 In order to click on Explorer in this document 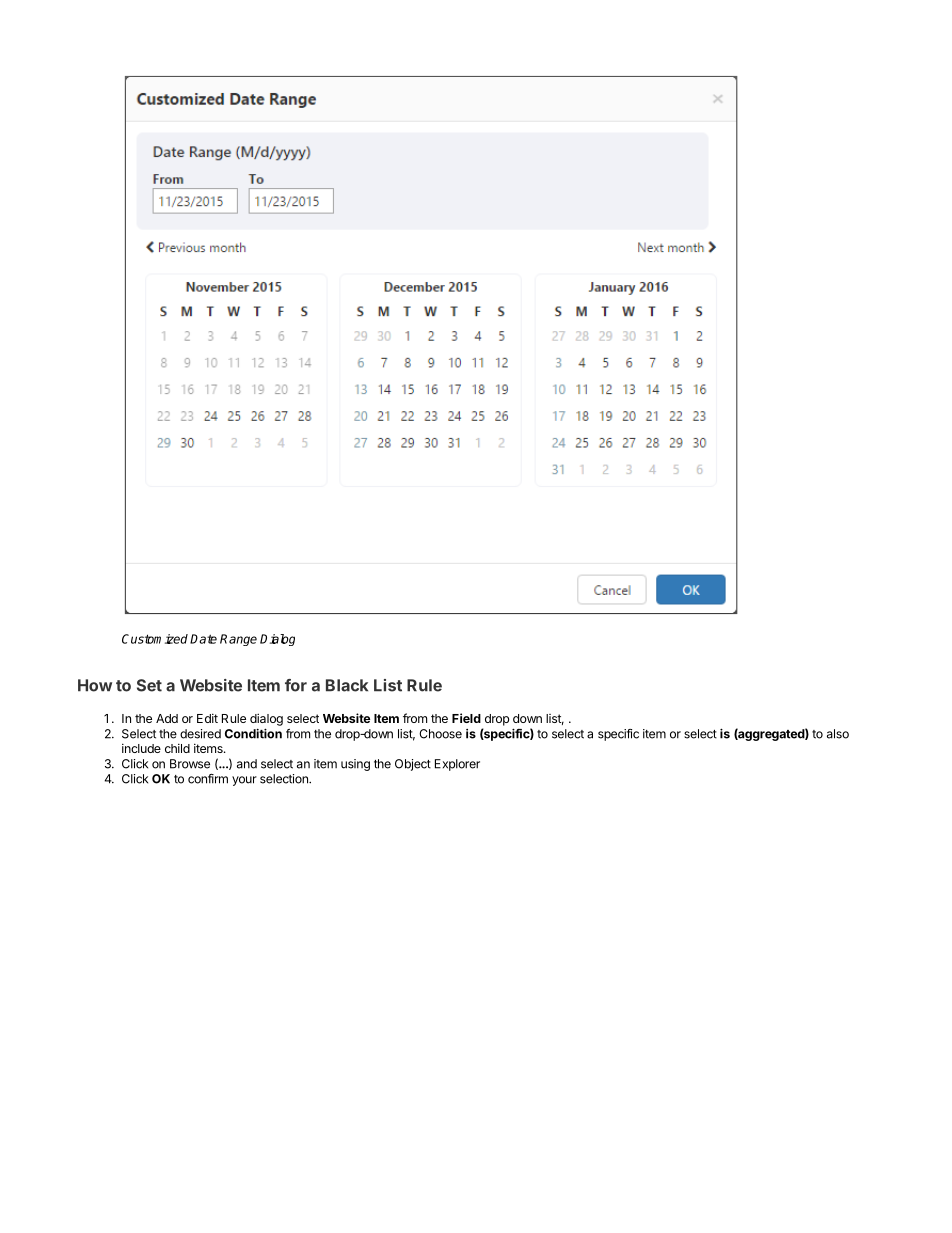, I will do `click(457, 765)`.
